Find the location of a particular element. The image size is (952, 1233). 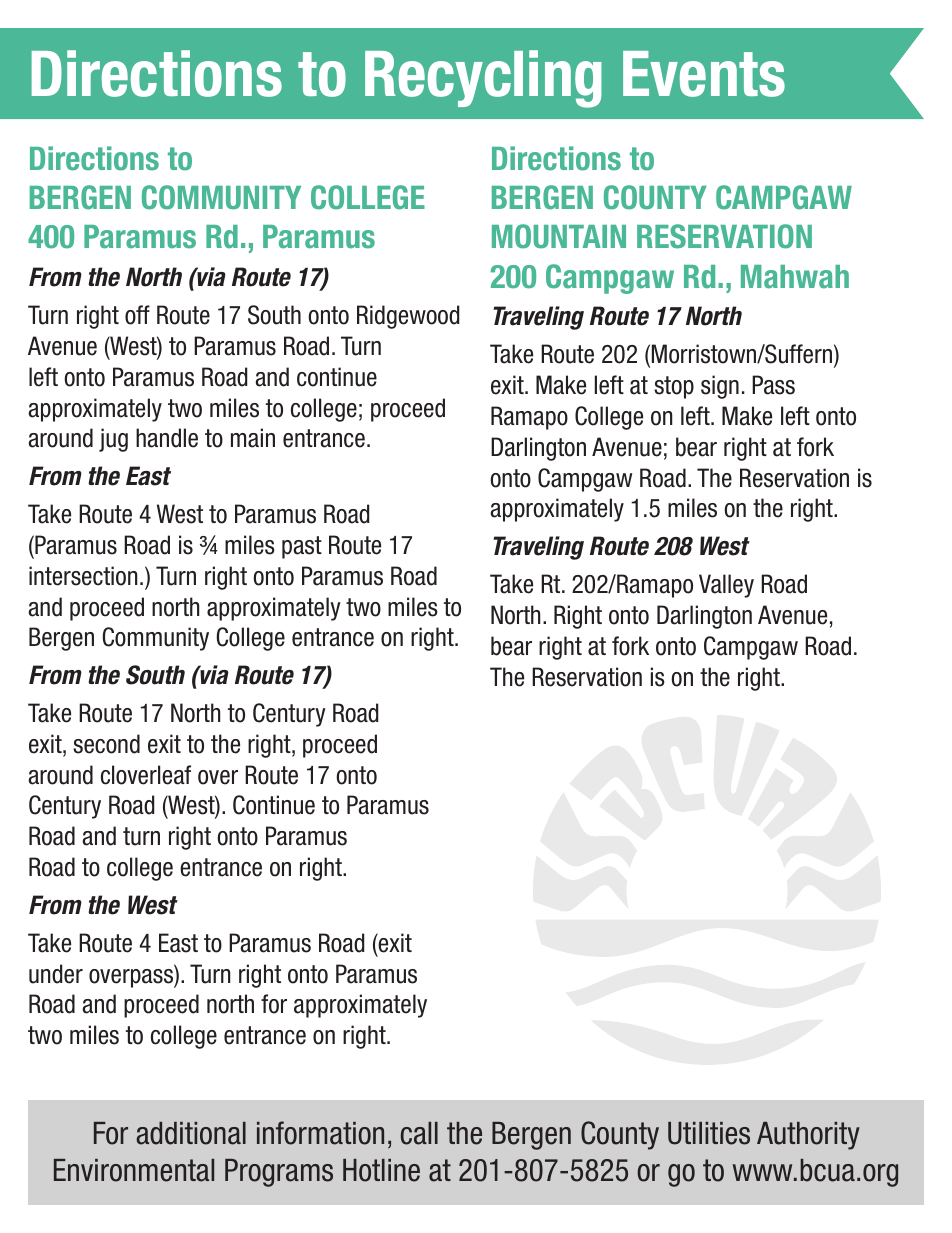

under is located at coordinates (56, 974).
